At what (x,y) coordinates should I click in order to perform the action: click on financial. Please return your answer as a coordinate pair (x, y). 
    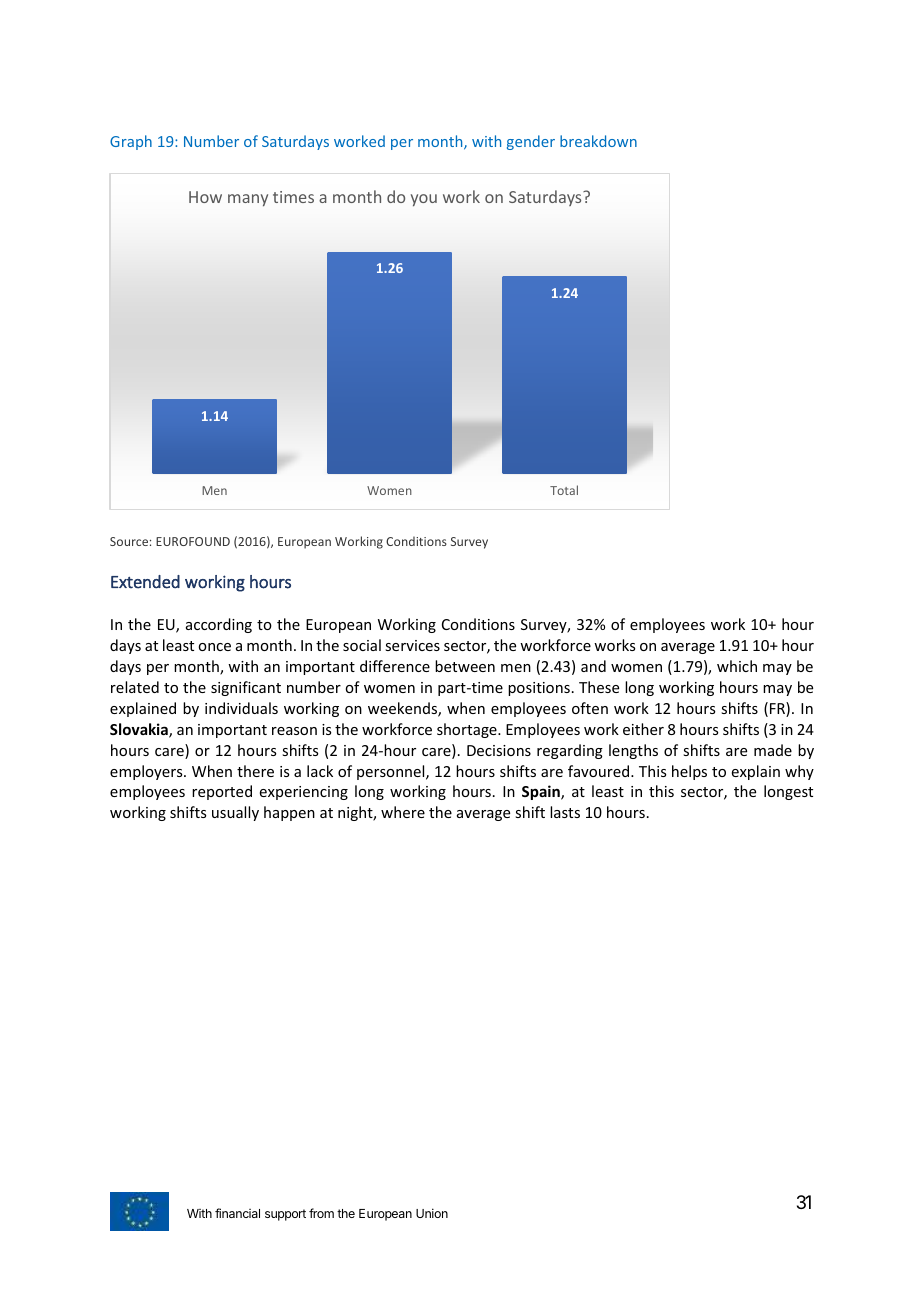
    Looking at the image, I should click on (237, 1213).
